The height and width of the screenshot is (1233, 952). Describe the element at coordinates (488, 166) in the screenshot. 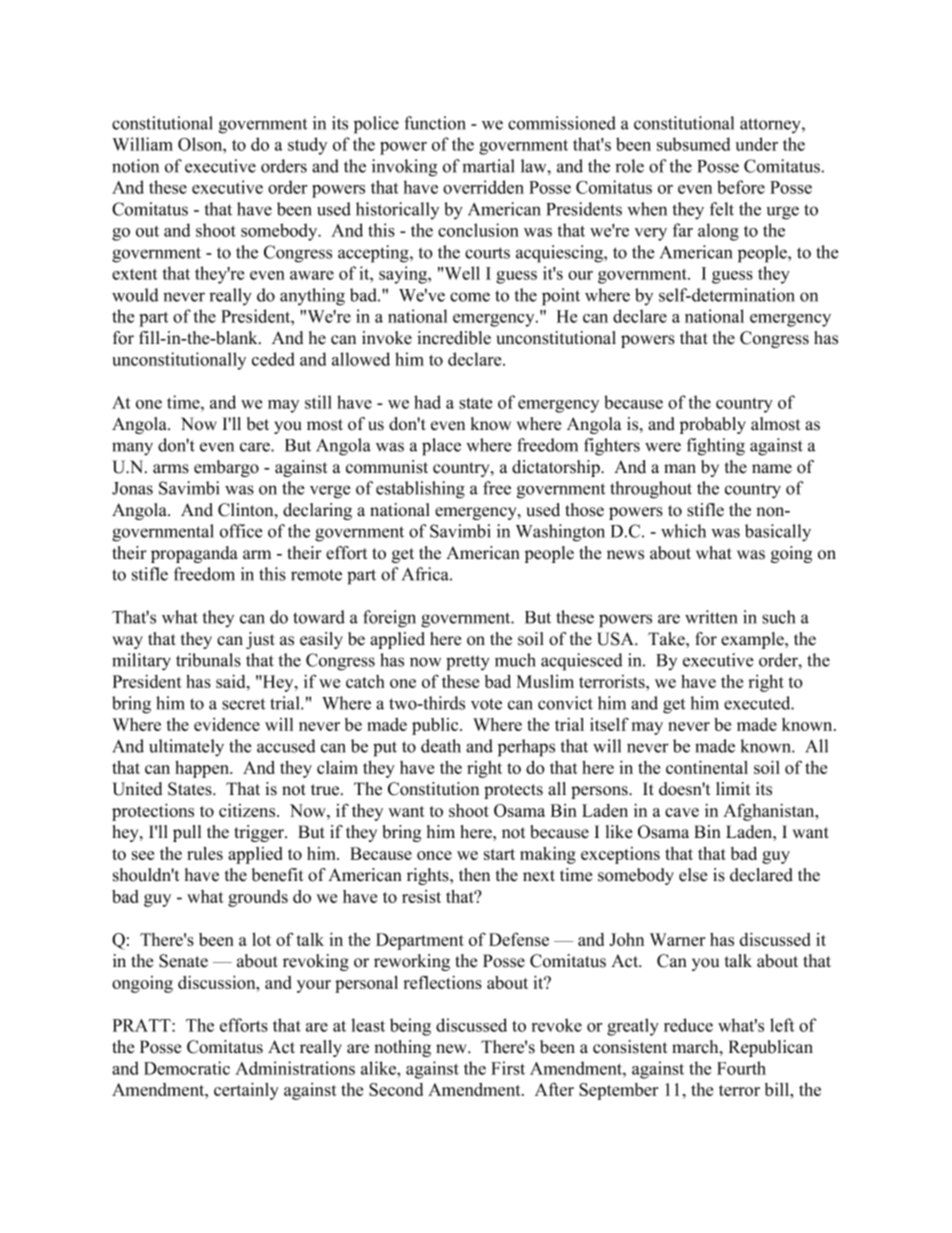

I see `martial` at that location.
